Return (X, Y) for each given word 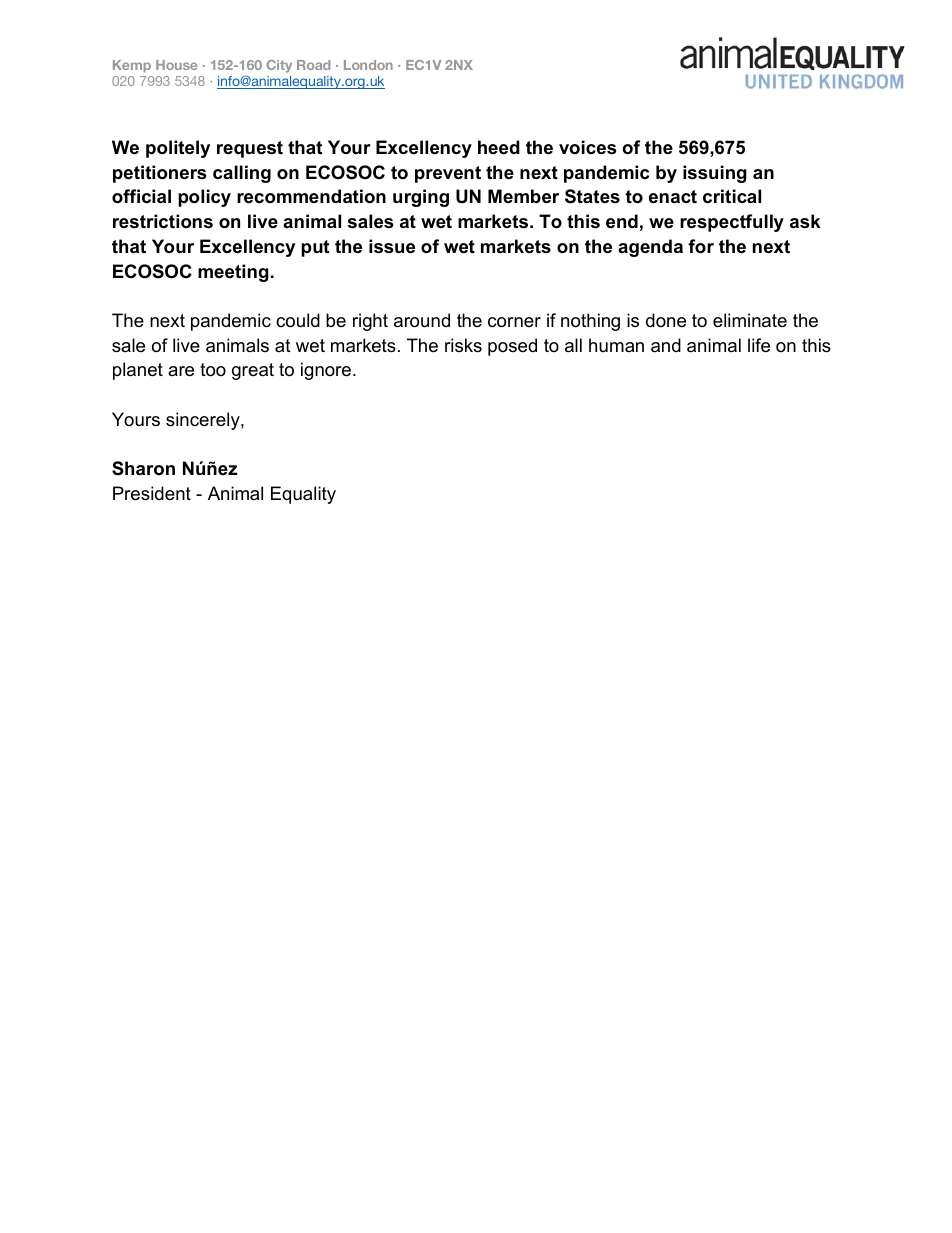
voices (587, 147)
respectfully (732, 223)
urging (421, 198)
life (759, 345)
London (368, 65)
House (176, 65)
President (152, 493)
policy (204, 198)
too (213, 370)
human (616, 345)
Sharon (143, 468)
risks (463, 345)
